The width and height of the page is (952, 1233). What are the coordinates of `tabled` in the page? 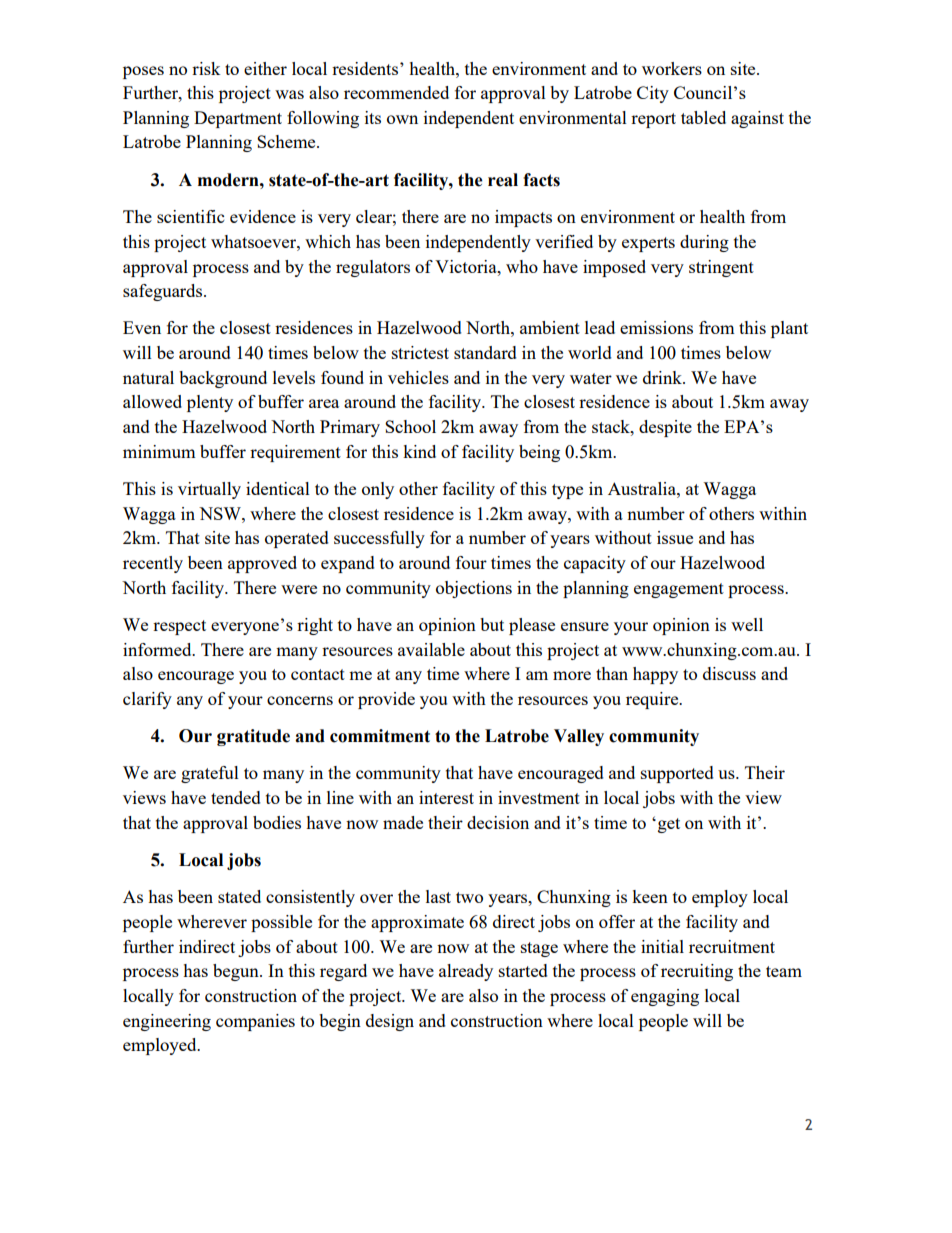 It's located at (703, 117).
